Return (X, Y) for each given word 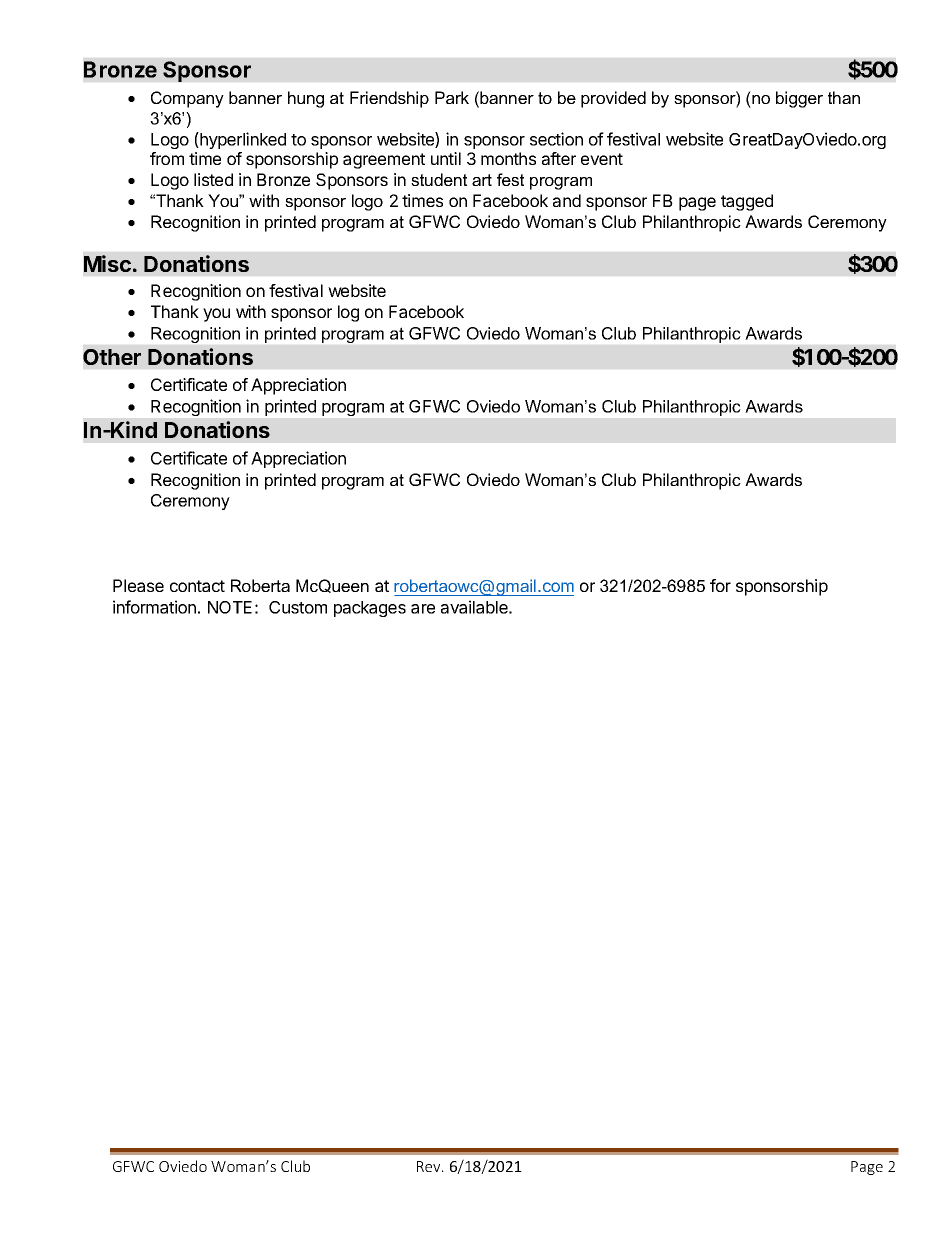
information (154, 607)
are (423, 609)
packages (370, 609)
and (567, 200)
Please (138, 585)
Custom (298, 607)
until (446, 158)
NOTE (230, 607)
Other (112, 357)
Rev (430, 1166)
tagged (747, 202)
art (482, 180)
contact (197, 586)
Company (187, 99)
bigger (799, 99)
